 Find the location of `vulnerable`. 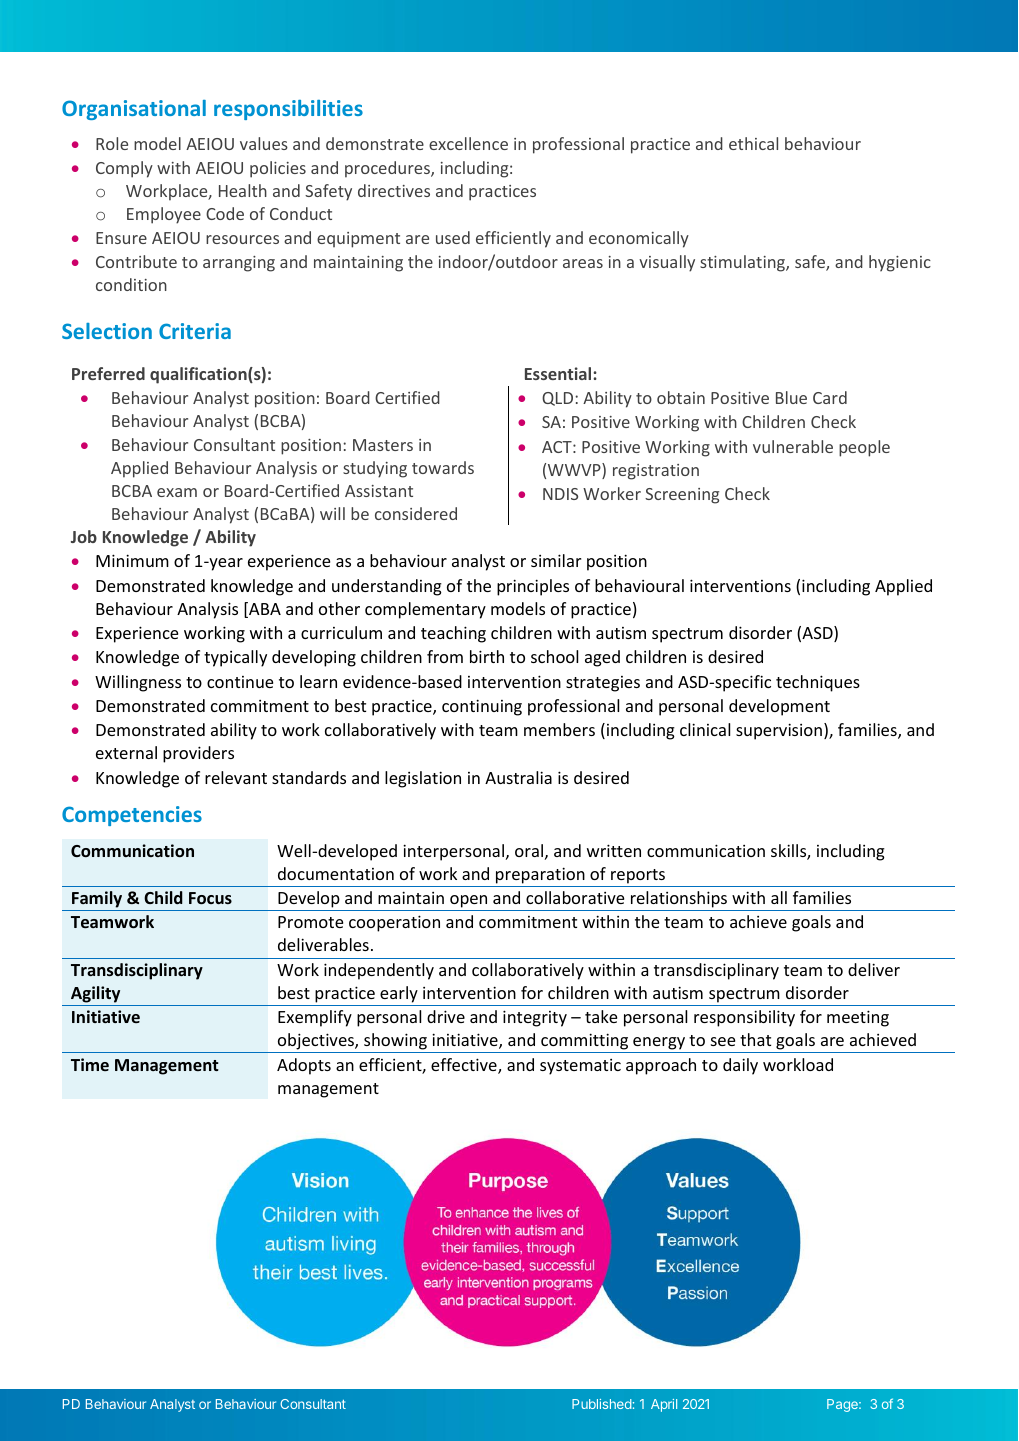

vulnerable is located at coordinates (793, 446).
